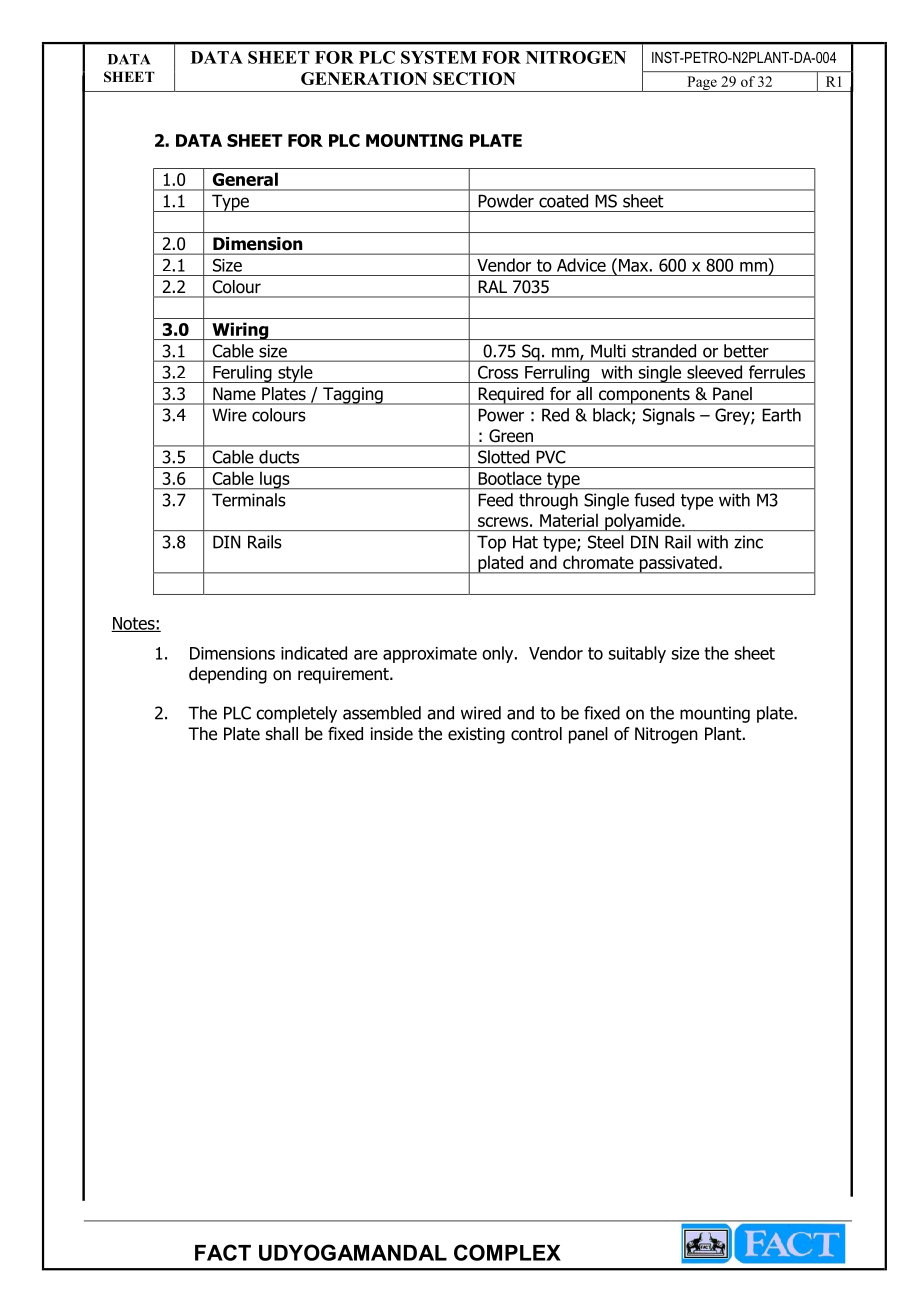 The image size is (924, 1308). I want to click on better, so click(746, 351).
